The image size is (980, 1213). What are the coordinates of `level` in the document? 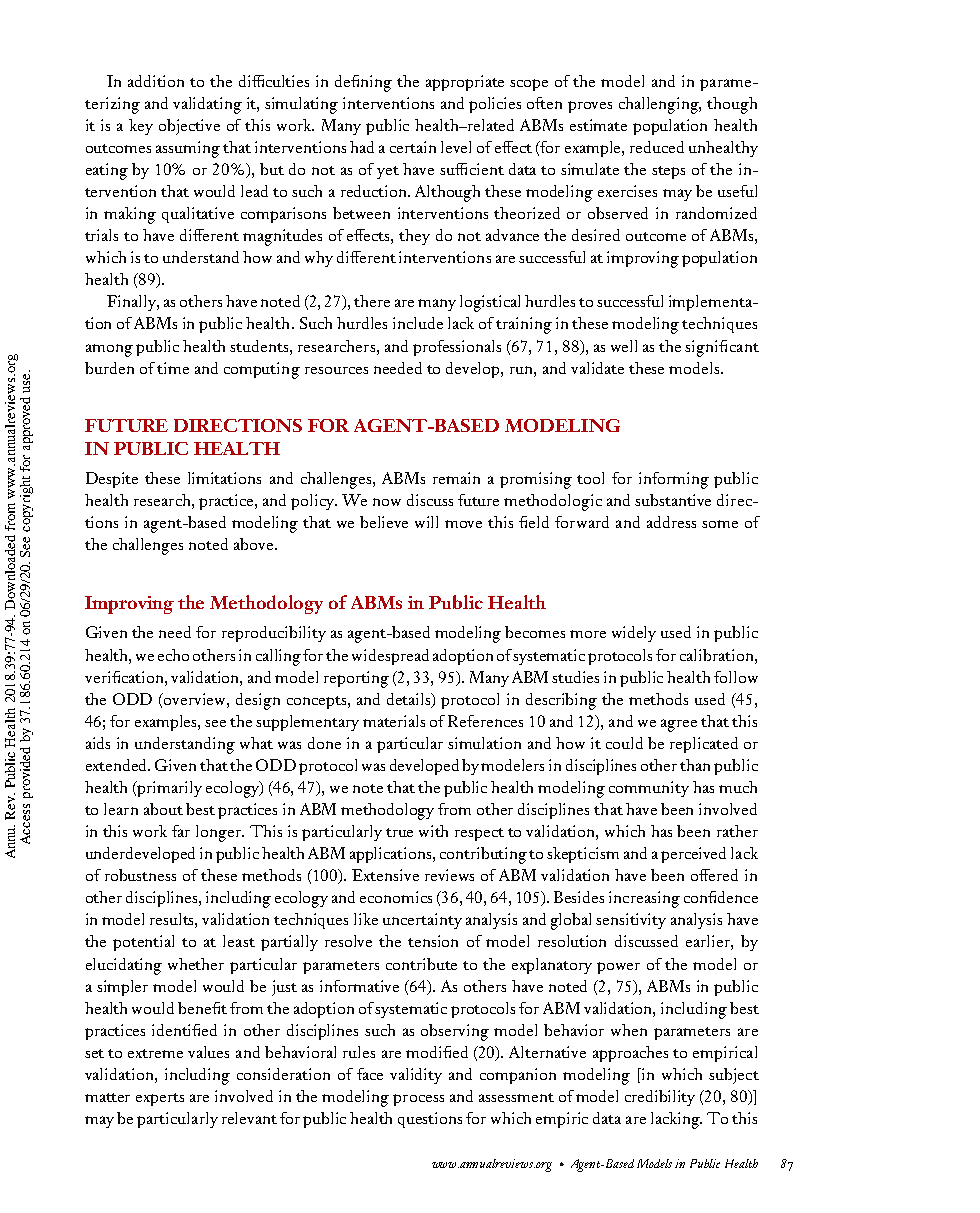 It's located at (456, 147).
